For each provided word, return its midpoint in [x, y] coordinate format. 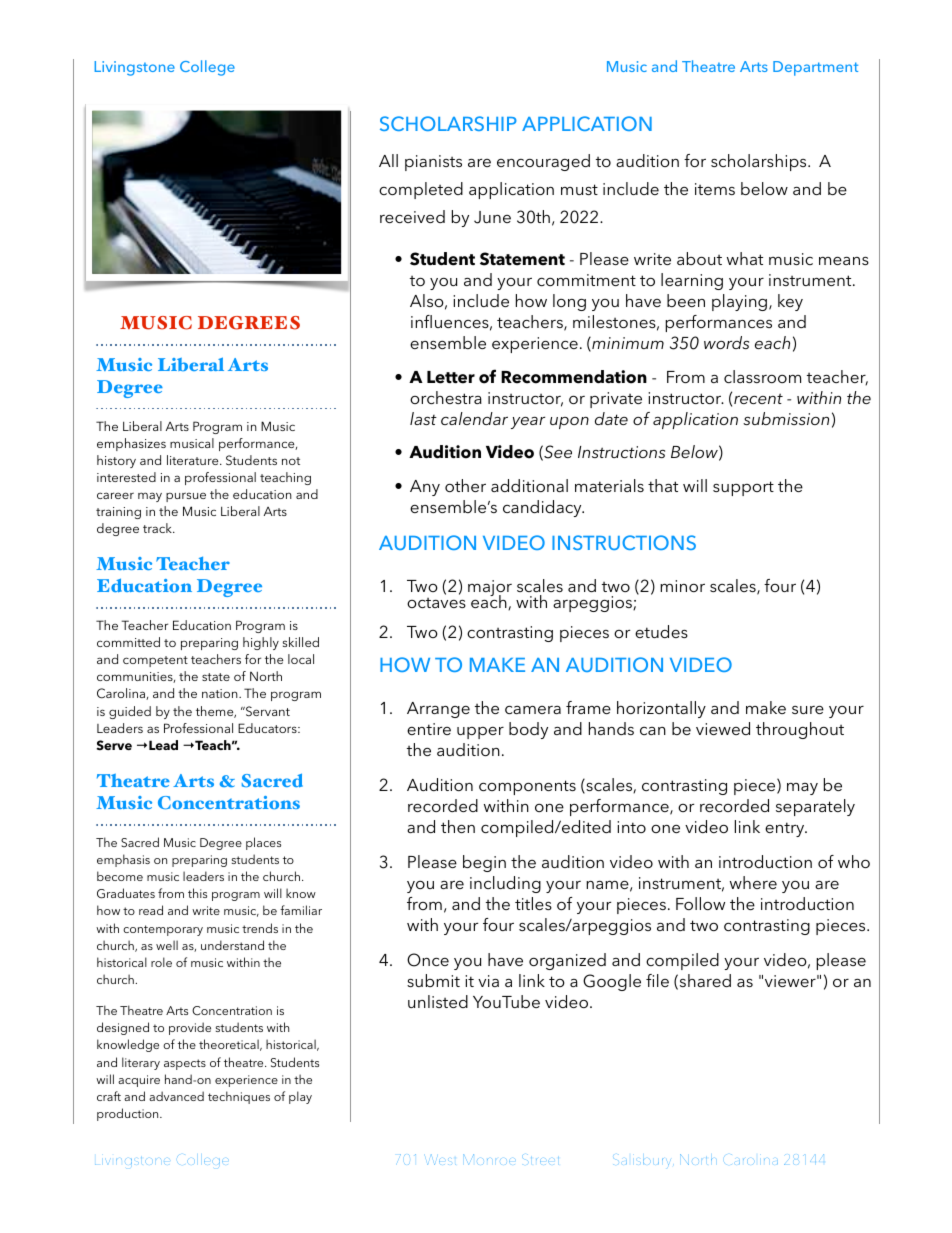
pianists [433, 163]
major [490, 589]
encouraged [543, 162]
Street [543, 1158]
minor [682, 586]
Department [815, 68]
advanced [176, 1096]
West [441, 1159]
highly [261, 643]
